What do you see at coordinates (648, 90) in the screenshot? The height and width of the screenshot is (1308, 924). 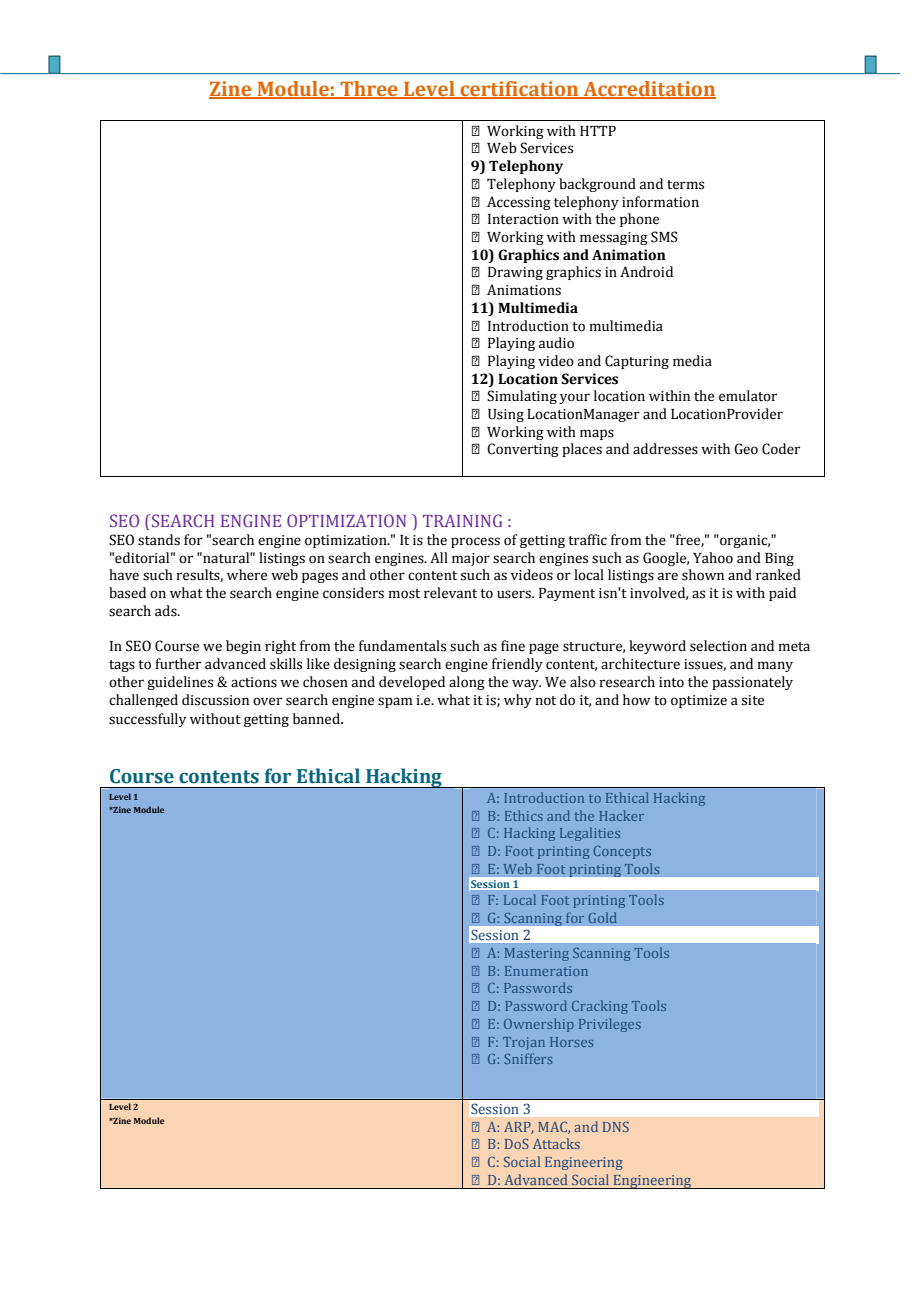 I see `Accreditation` at bounding box center [648, 90].
